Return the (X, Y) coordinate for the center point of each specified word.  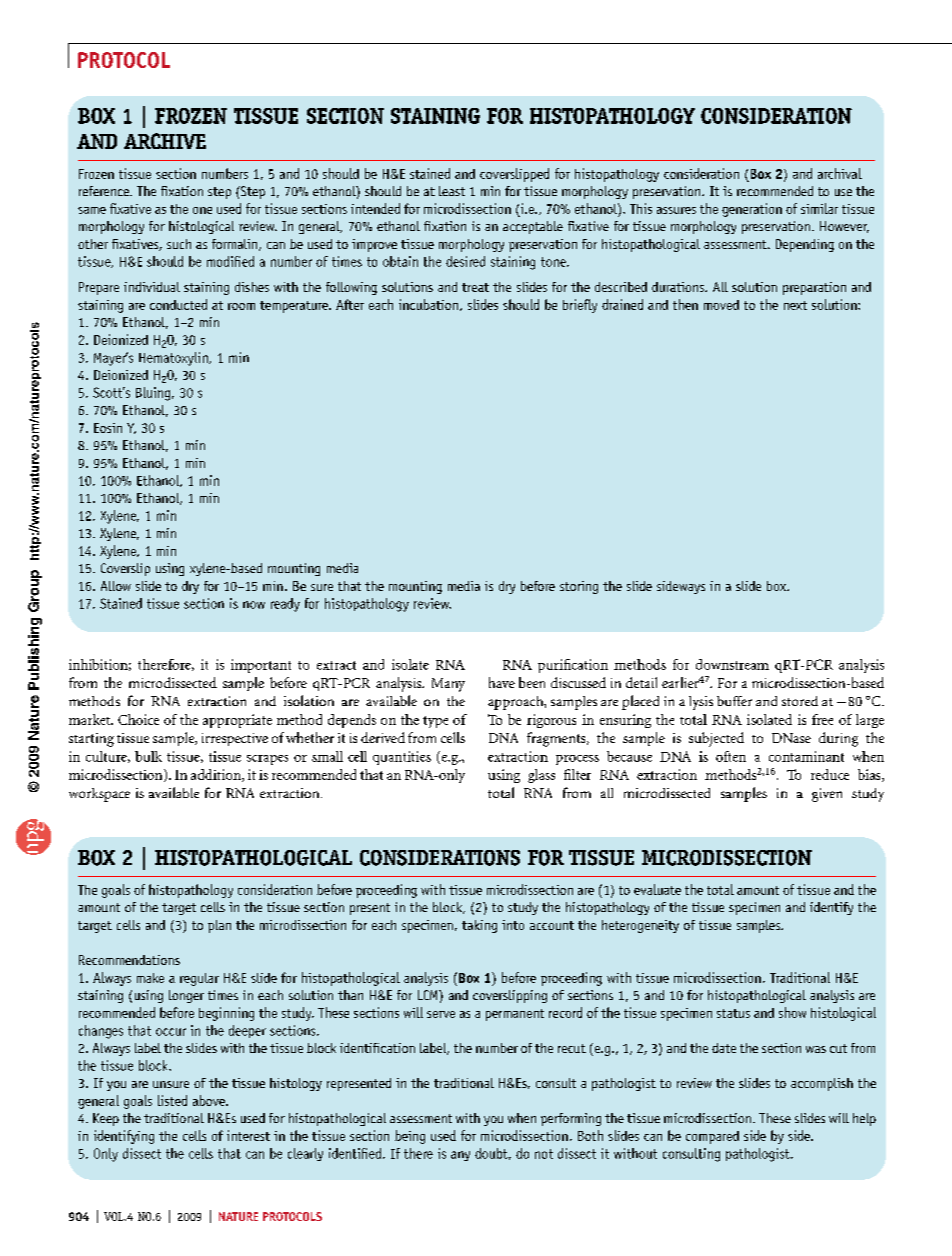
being (410, 1137)
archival (840, 173)
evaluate (657, 889)
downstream (732, 664)
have (502, 682)
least (452, 191)
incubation (428, 304)
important (261, 666)
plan (219, 926)
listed (172, 1100)
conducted (178, 304)
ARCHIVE (165, 141)
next (795, 305)
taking (479, 926)
